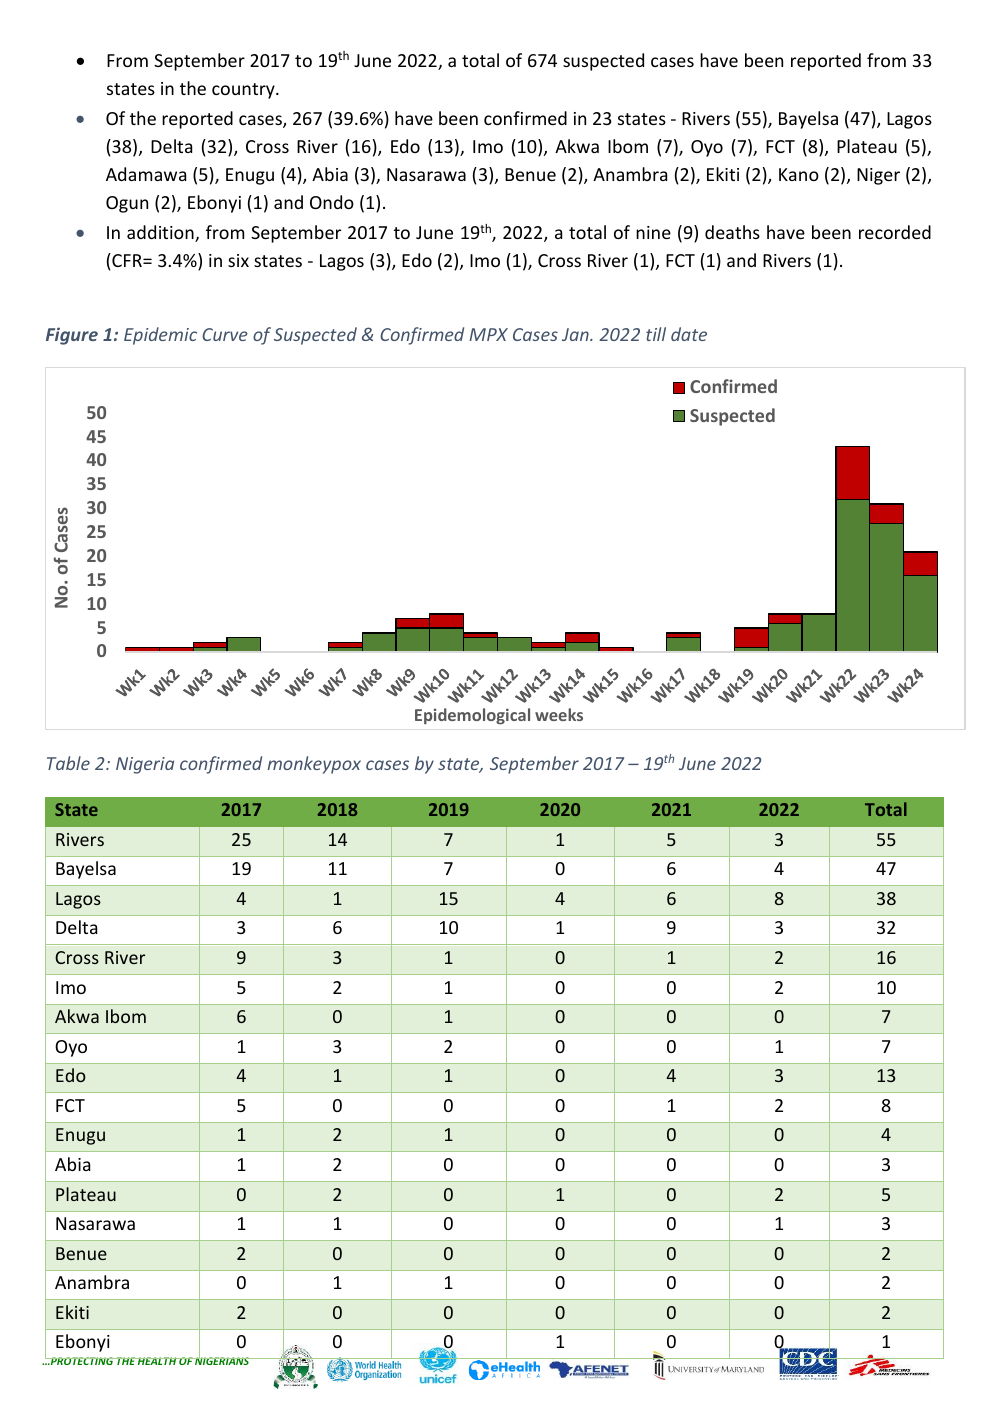  Describe the element at coordinates (559, 714) in the screenshot. I see `weeks` at that location.
